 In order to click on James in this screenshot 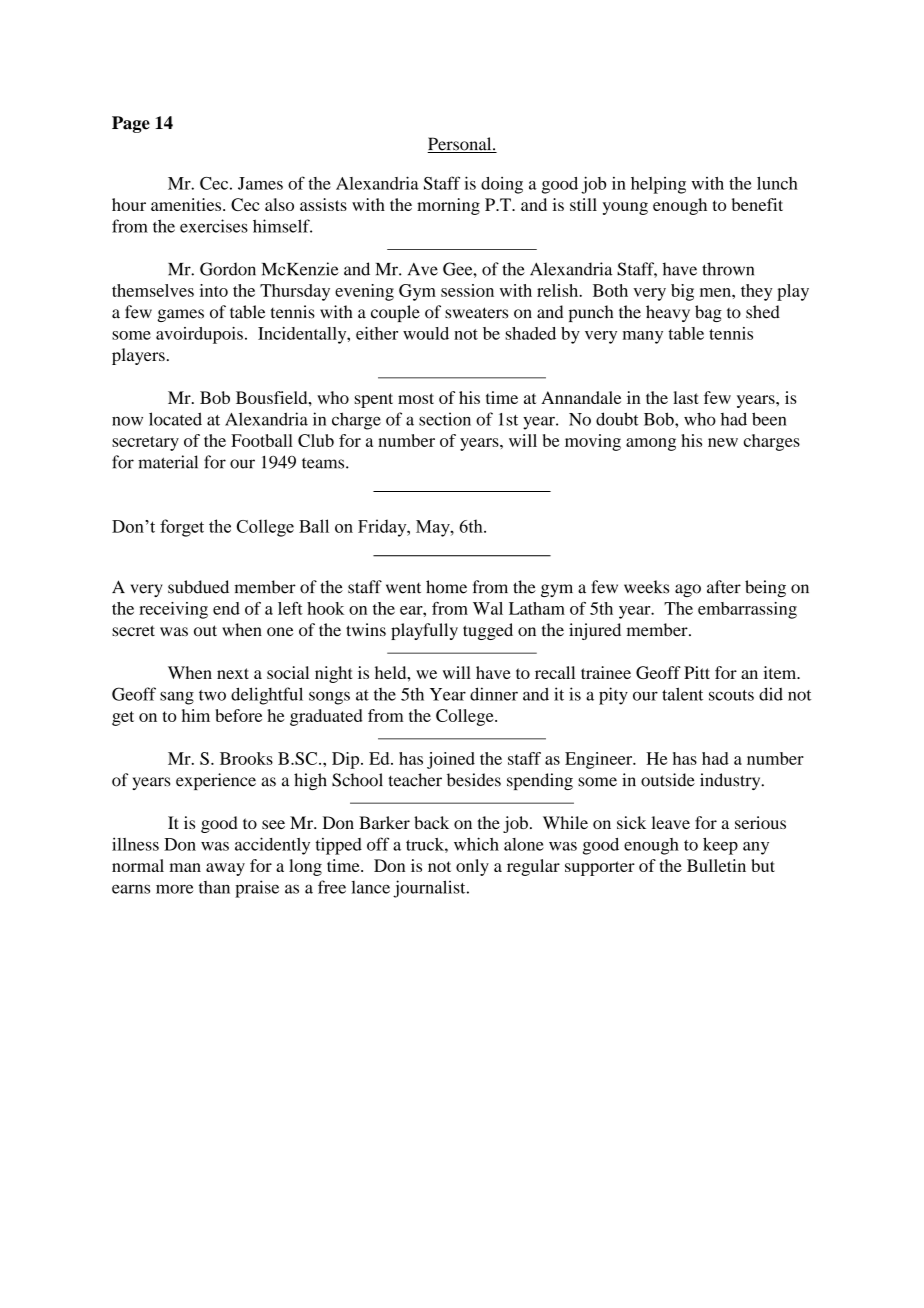, I will do `click(260, 183)`.
